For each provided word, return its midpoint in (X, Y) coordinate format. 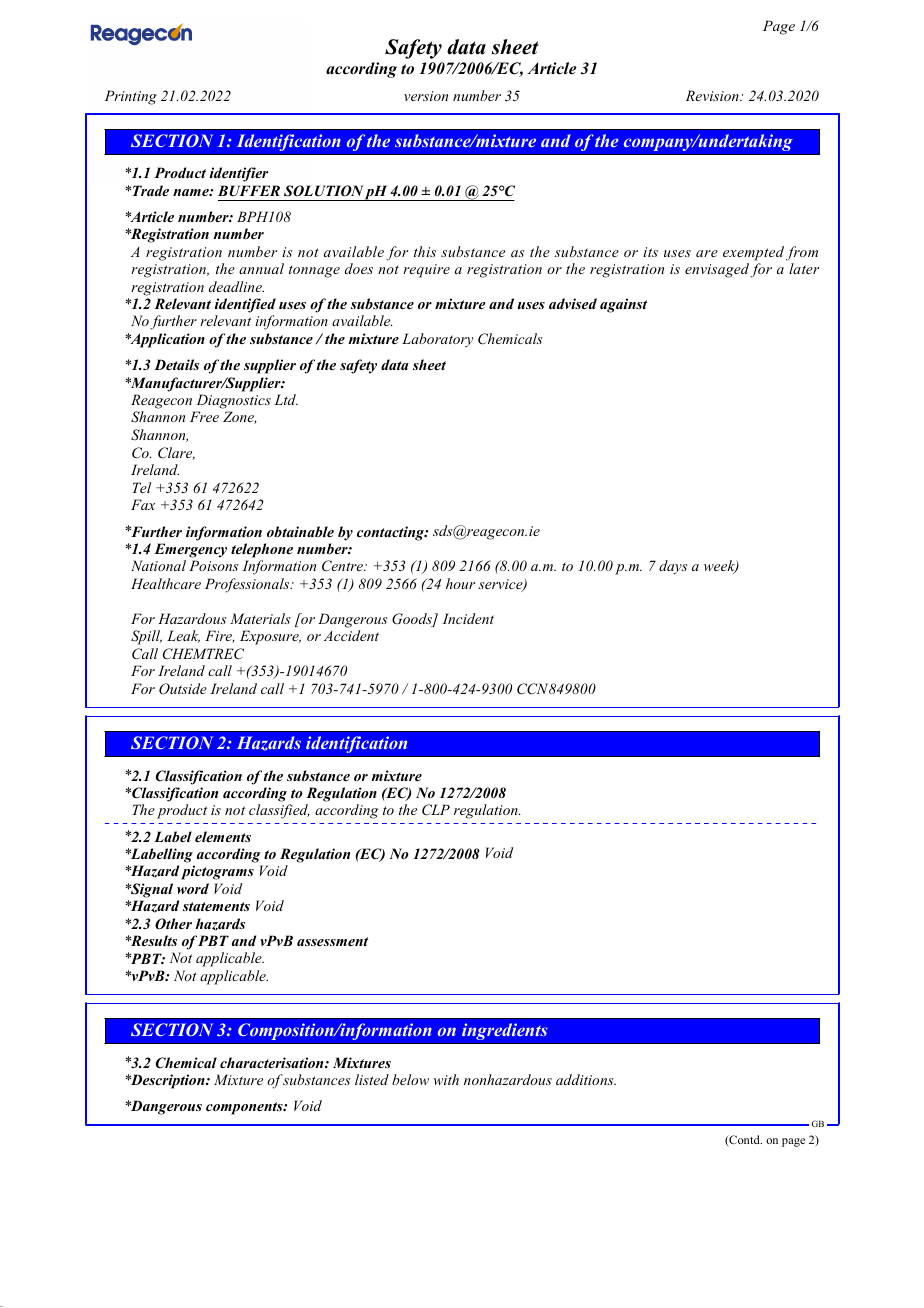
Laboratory (438, 340)
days (673, 567)
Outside (183, 688)
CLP (436, 810)
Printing (131, 97)
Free (204, 416)
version (426, 96)
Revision (713, 95)
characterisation (273, 1062)
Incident (468, 618)
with (446, 1079)
